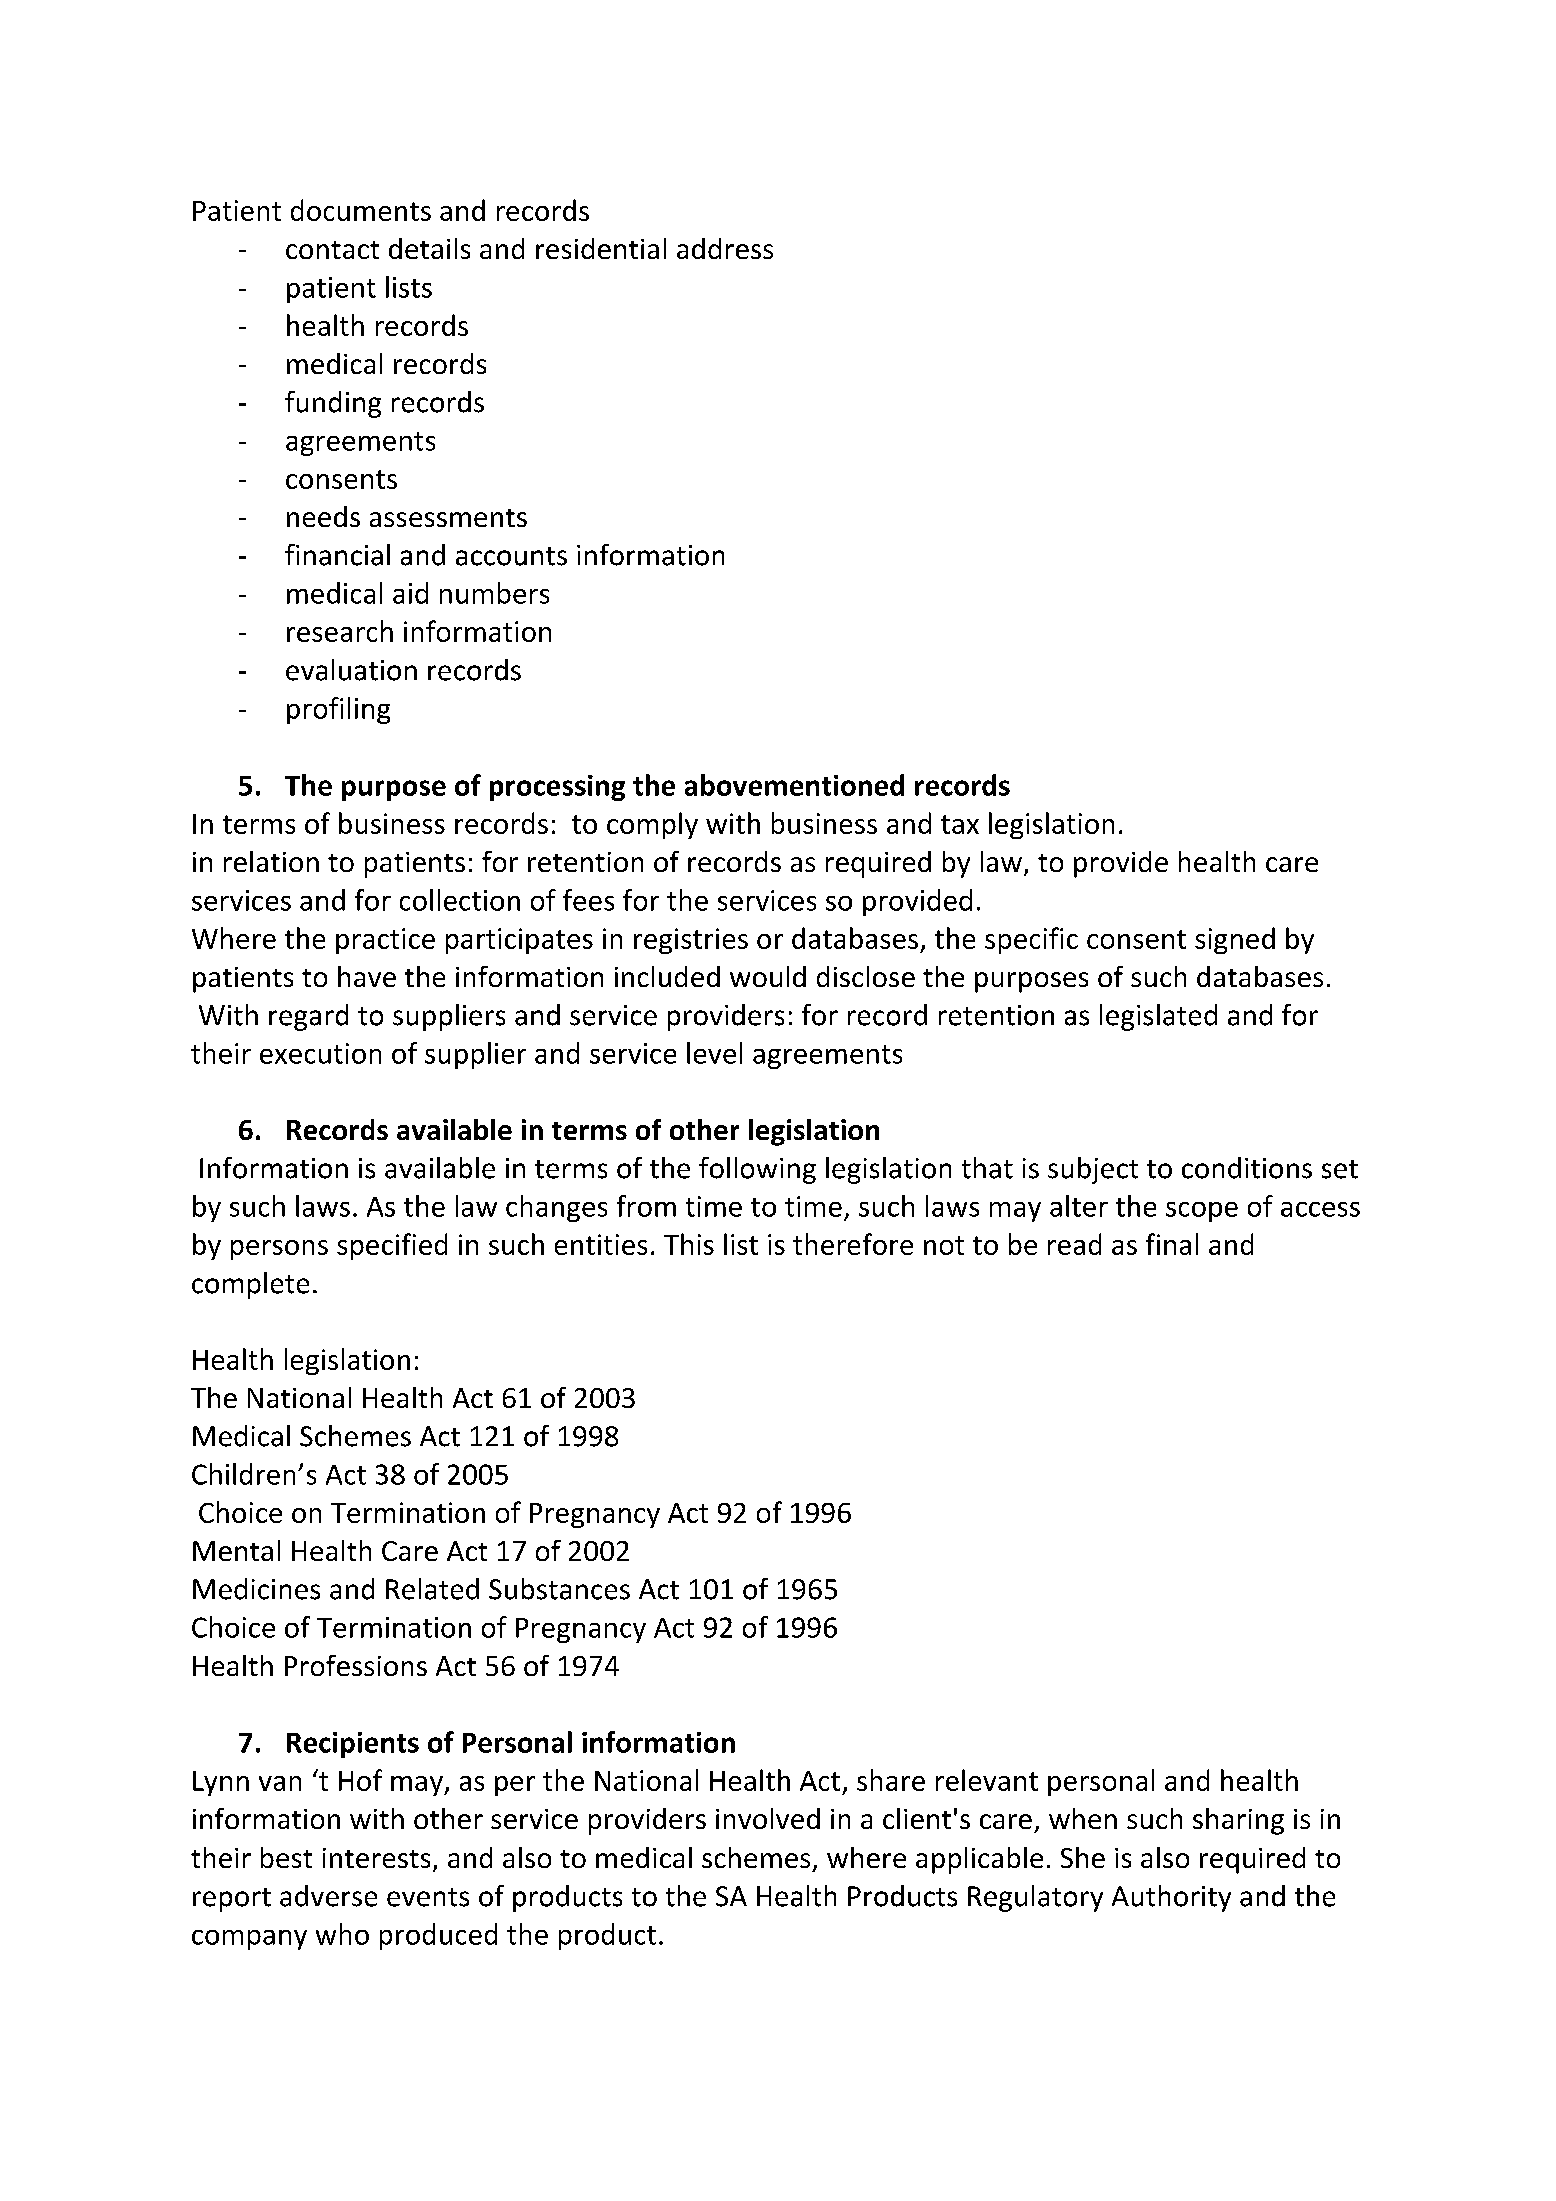  What do you see at coordinates (725, 248) in the image?
I see `address` at bounding box center [725, 248].
